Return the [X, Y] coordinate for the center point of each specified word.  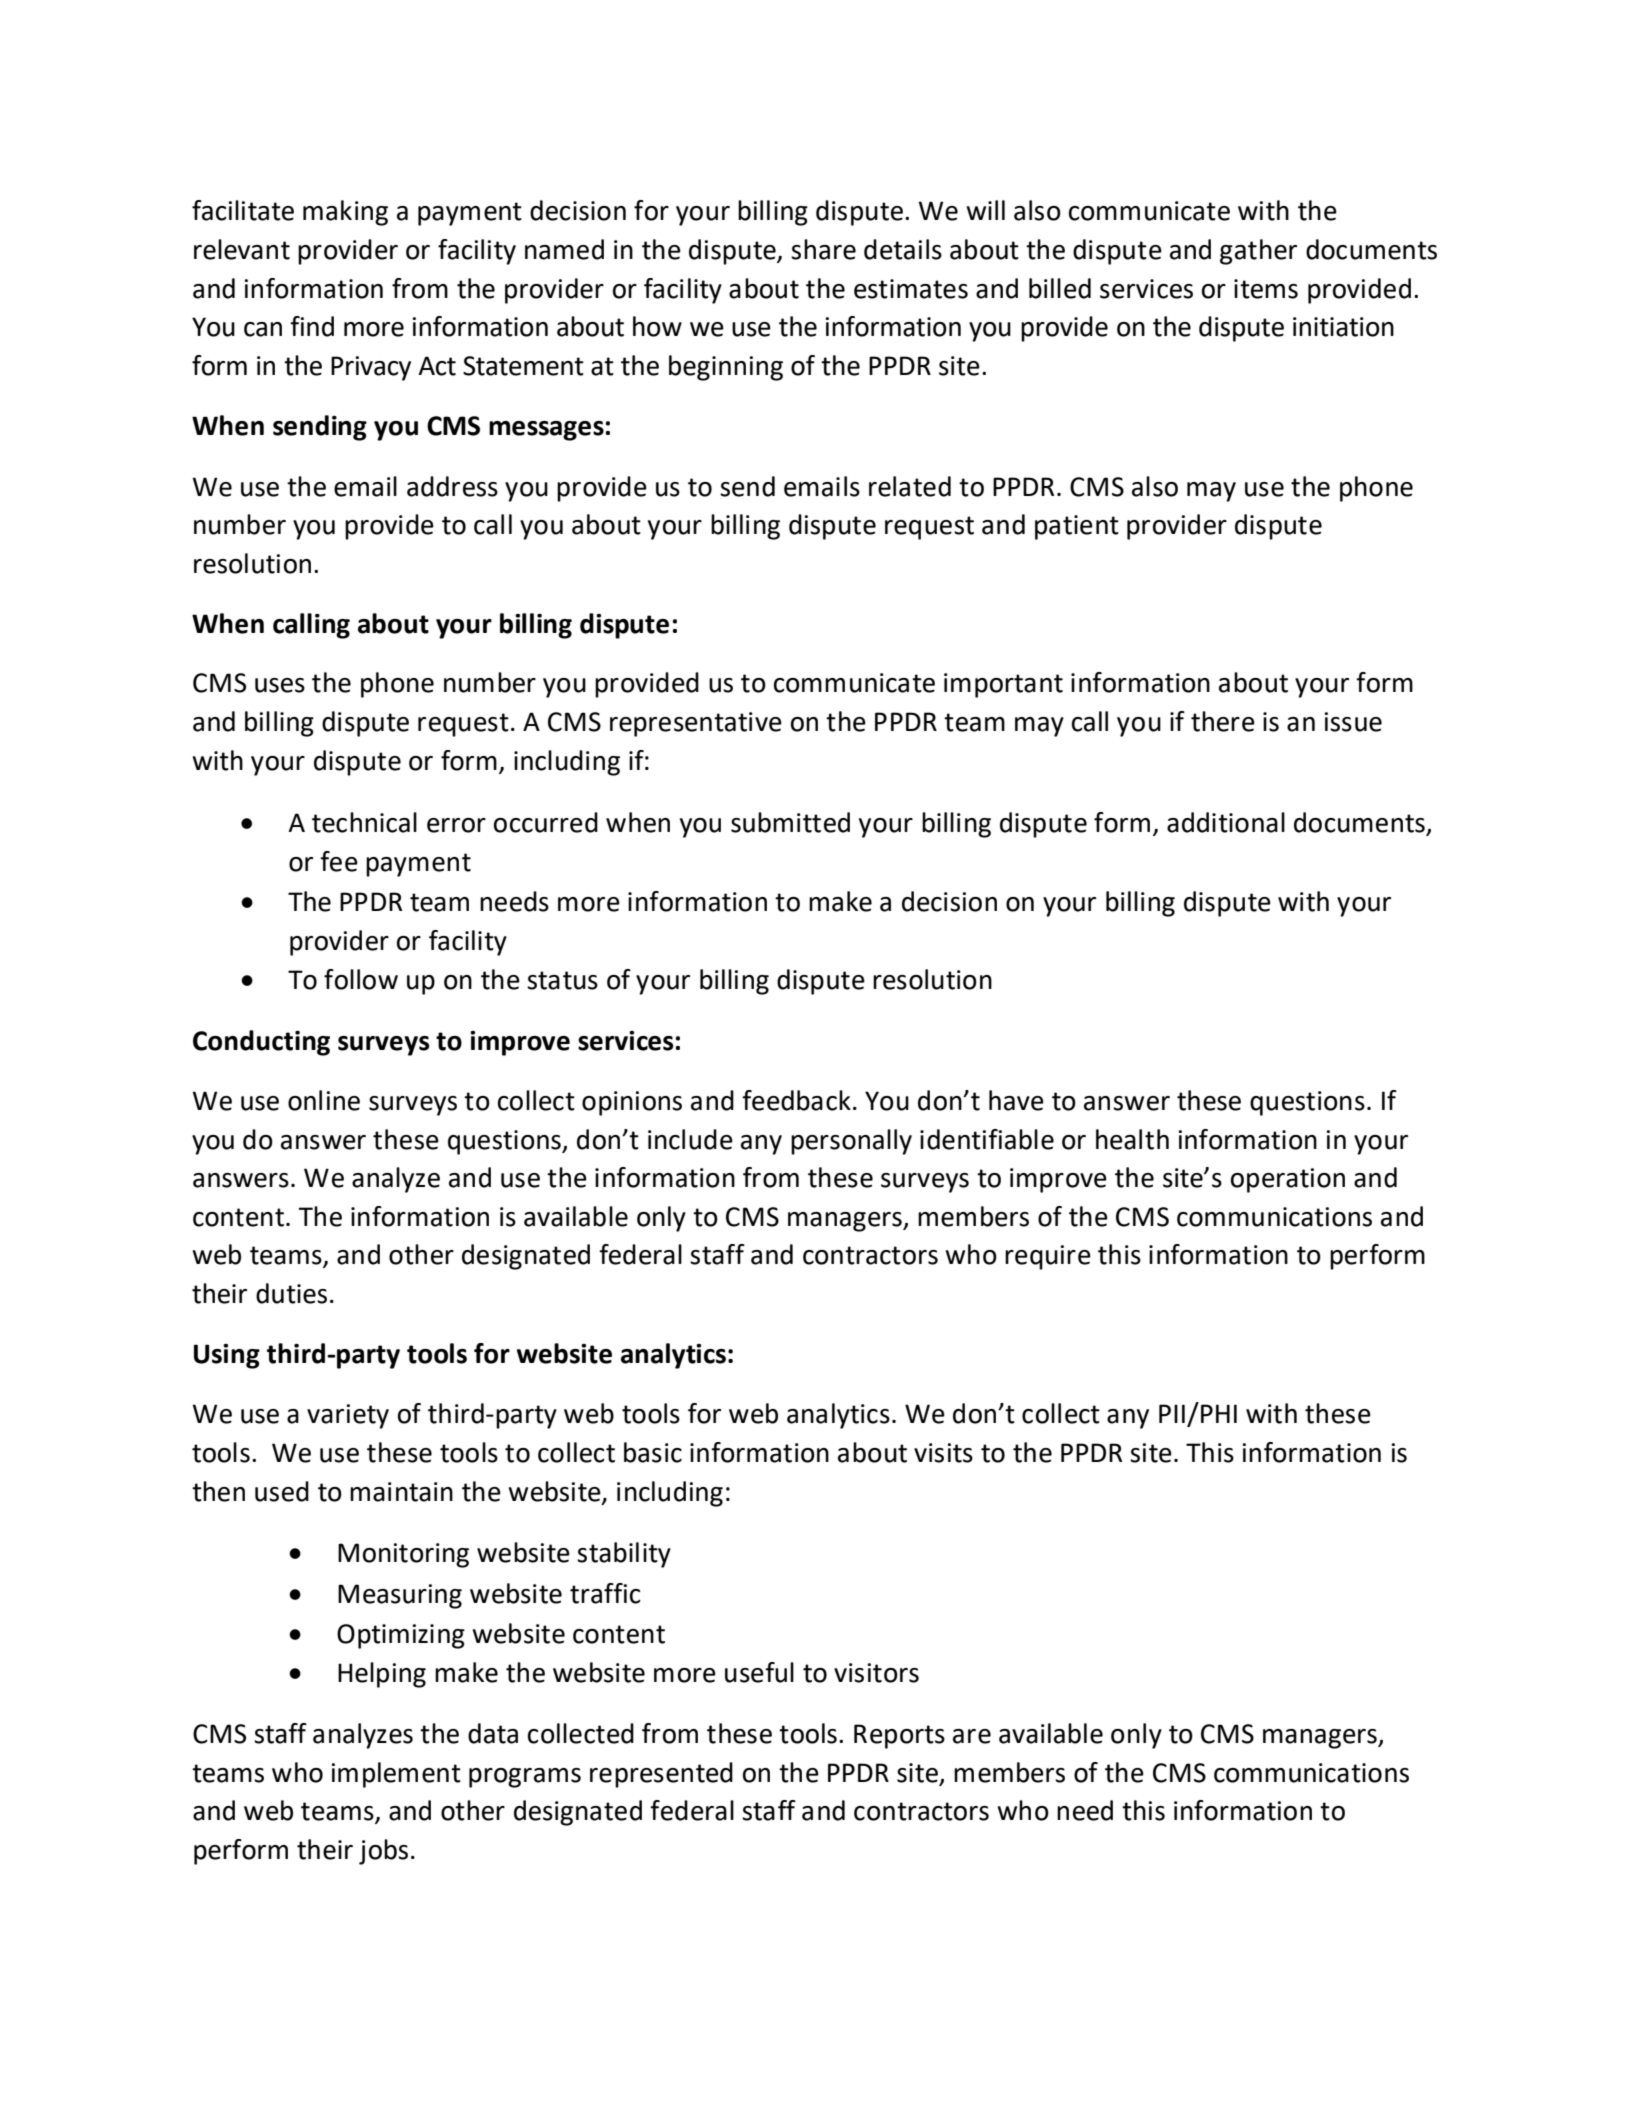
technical [364, 822]
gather [1258, 252]
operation [1288, 1180]
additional [1226, 822]
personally [851, 1142]
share [823, 249]
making [345, 213]
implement [396, 1775]
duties [291, 1293]
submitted [790, 822]
